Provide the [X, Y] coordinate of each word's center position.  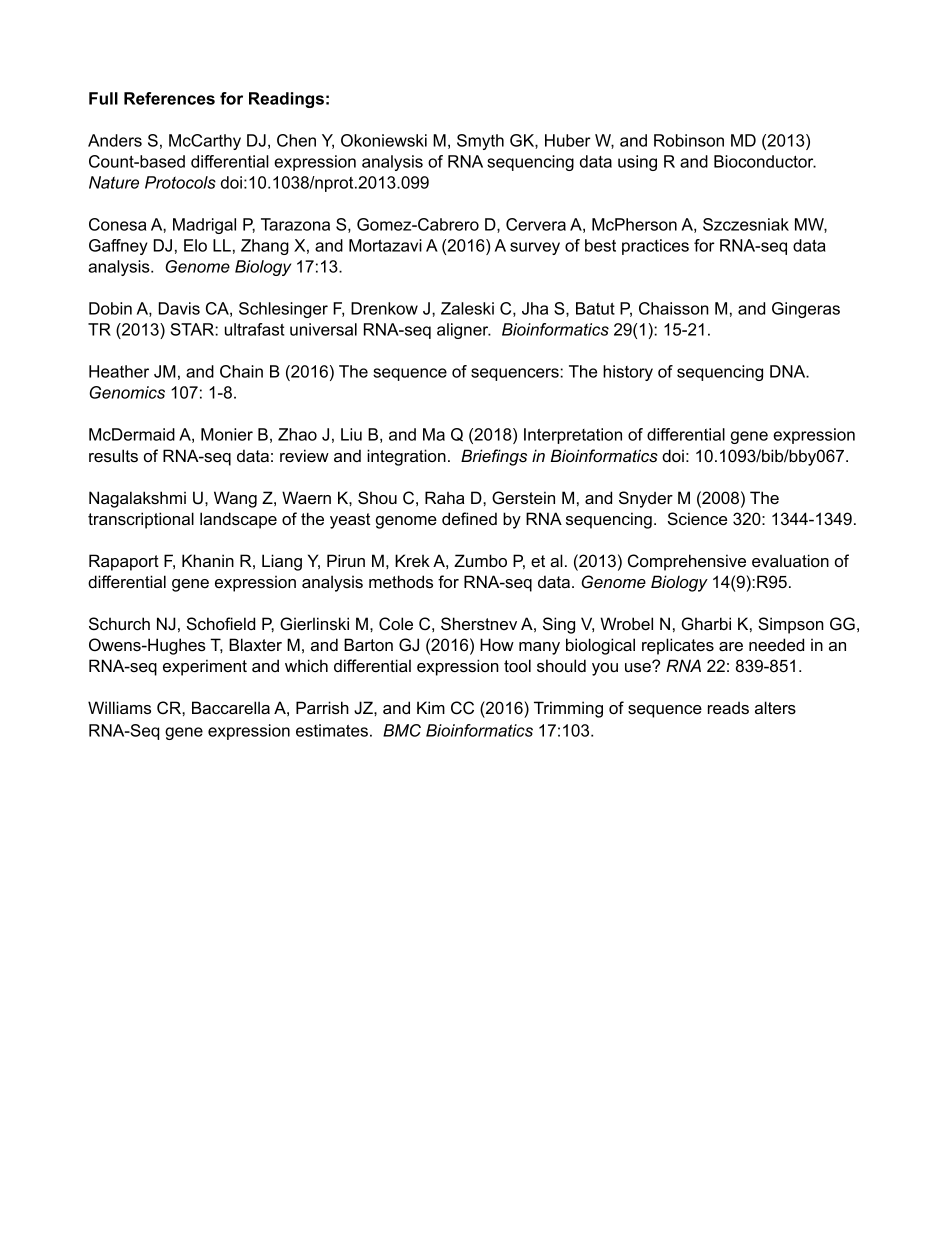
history [628, 373]
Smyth [480, 142]
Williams [119, 707]
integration [406, 457]
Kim [431, 707]
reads [728, 707]
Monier [227, 434]
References [169, 98]
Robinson [689, 140]
